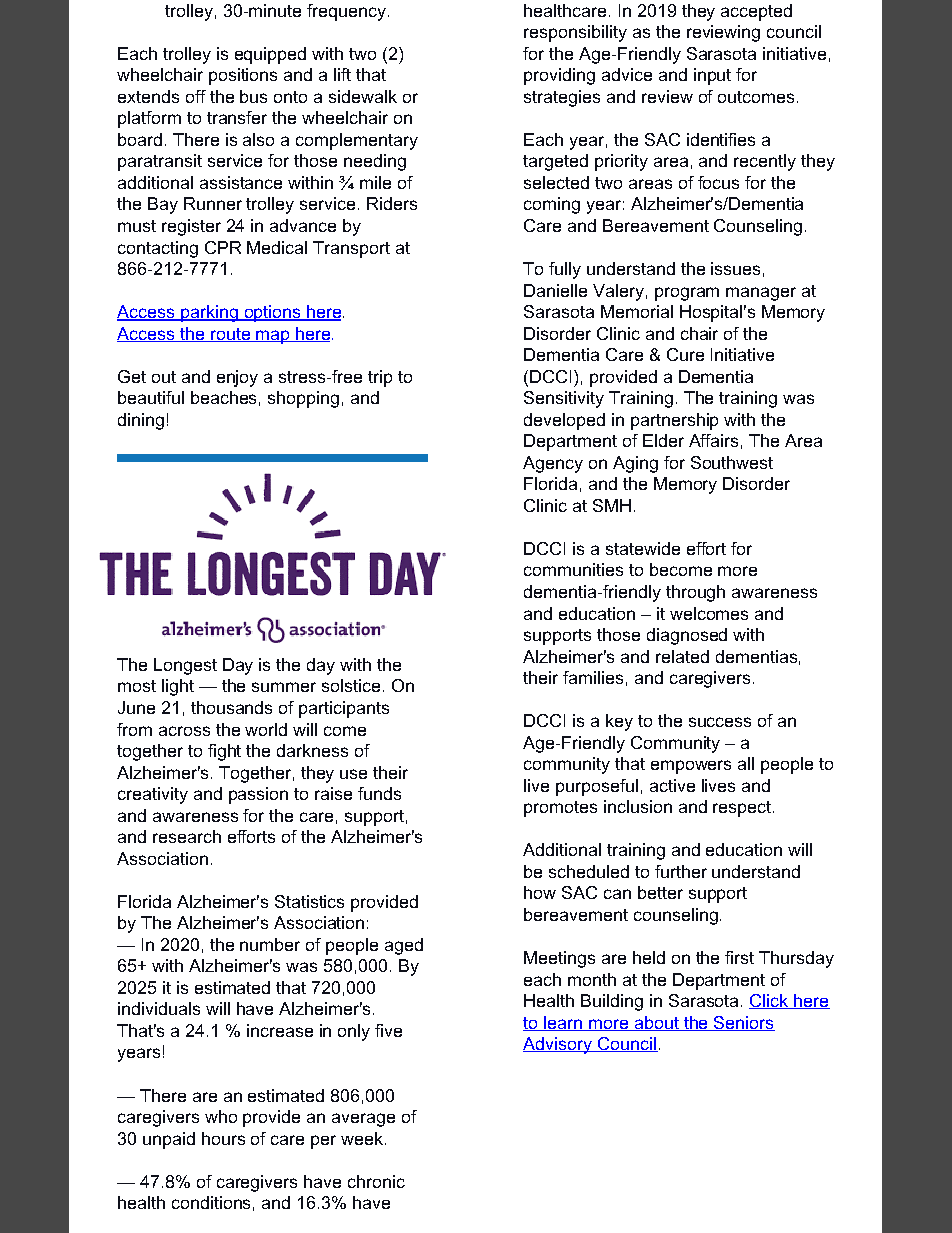  What do you see at coordinates (223, 1138) in the image?
I see `hours` at bounding box center [223, 1138].
